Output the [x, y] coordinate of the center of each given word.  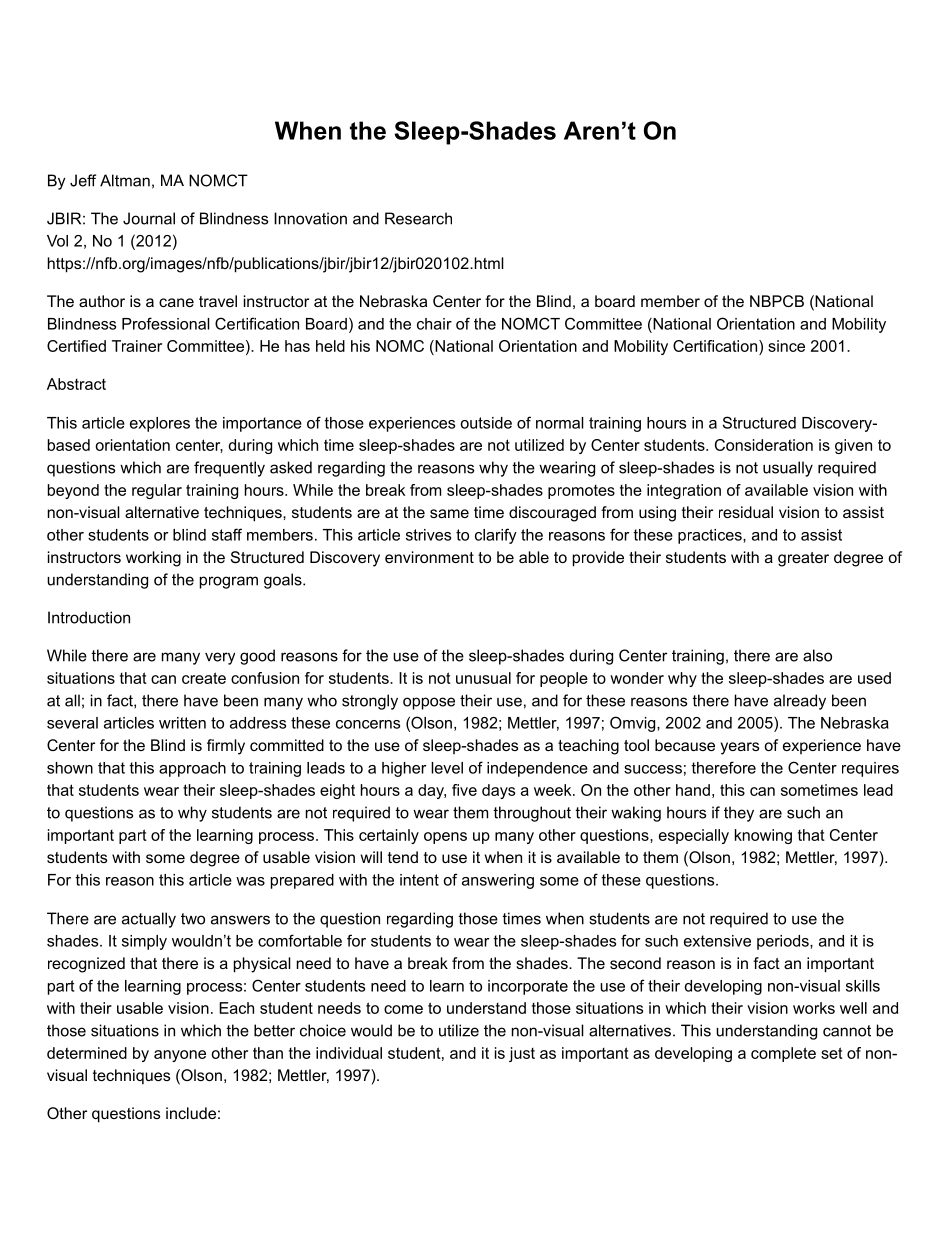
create [204, 678]
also [817, 655]
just [522, 1054]
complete [783, 1054]
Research [418, 218]
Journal [149, 218]
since [786, 346]
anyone [180, 1056]
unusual [483, 678]
